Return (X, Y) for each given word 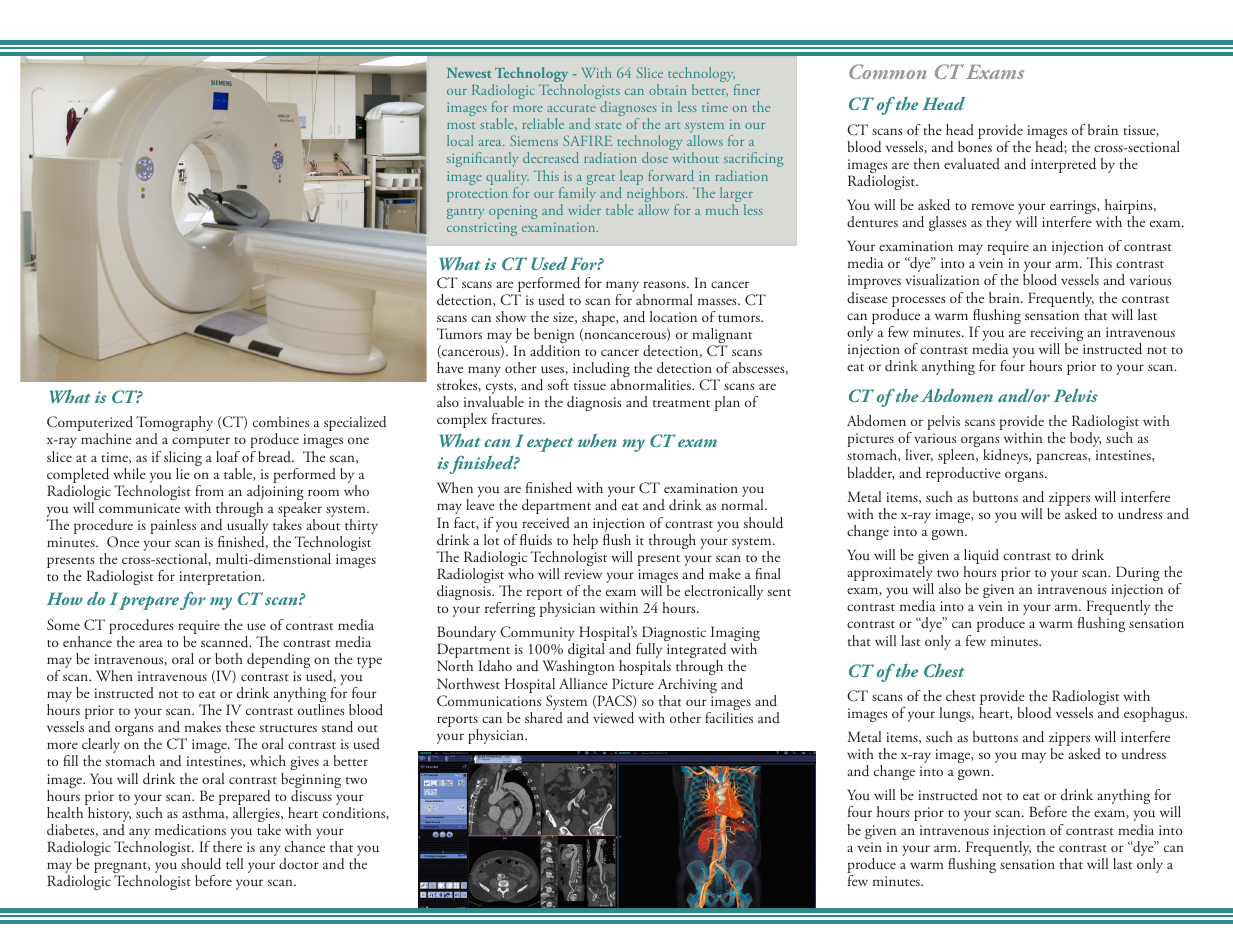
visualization (942, 279)
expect (550, 444)
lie (183, 473)
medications (190, 829)
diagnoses (628, 110)
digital (586, 652)
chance (305, 846)
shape (600, 320)
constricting (482, 229)
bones (975, 146)
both (229, 658)
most (461, 125)
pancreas (1062, 458)
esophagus (1155, 714)
